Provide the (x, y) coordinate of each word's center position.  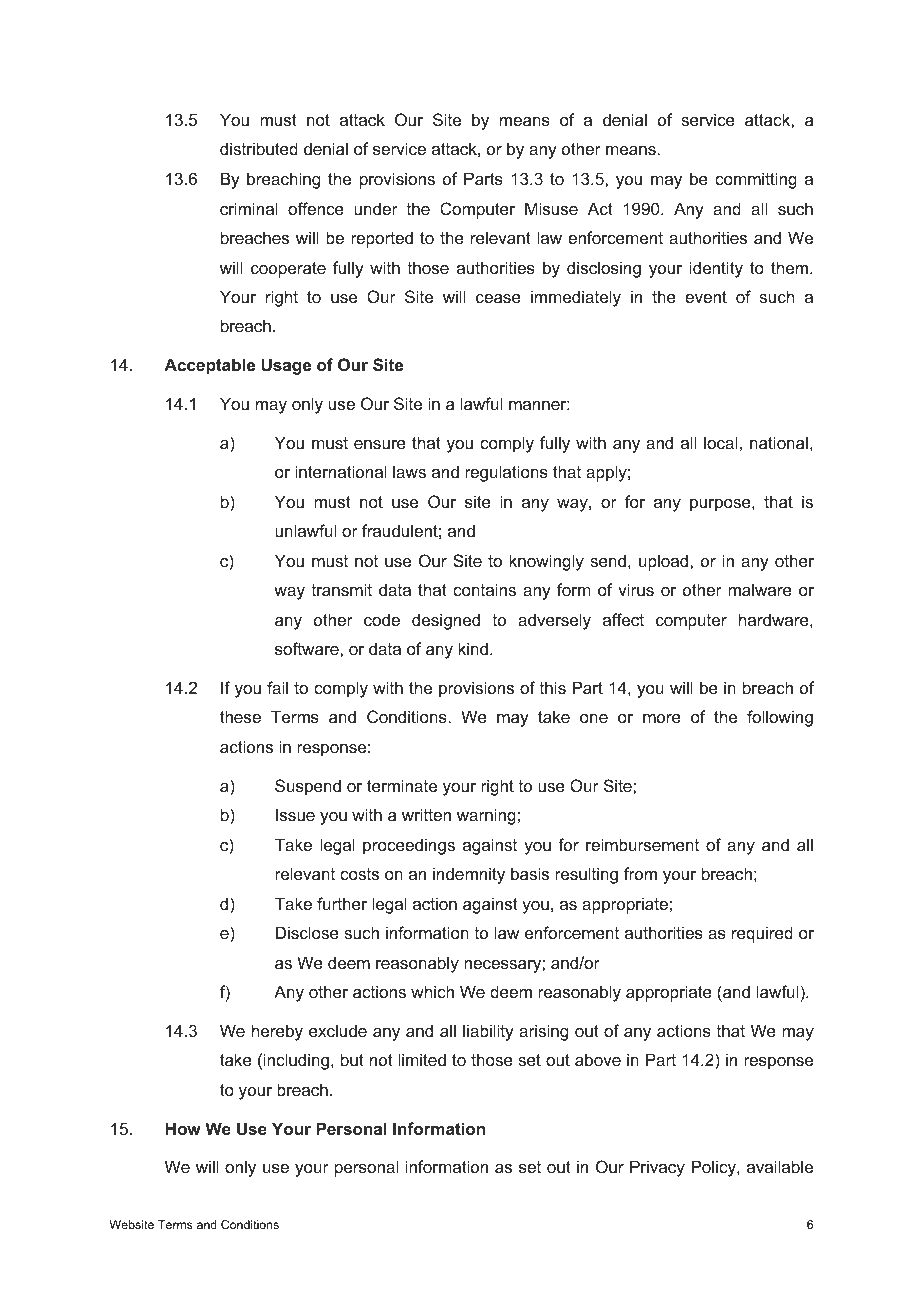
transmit (342, 589)
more (662, 718)
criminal (249, 208)
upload (665, 562)
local (720, 442)
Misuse (551, 208)
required (762, 934)
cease (498, 298)
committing (756, 180)
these (240, 716)
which (432, 991)
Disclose (307, 932)
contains (484, 589)
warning (486, 816)
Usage (286, 366)
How (183, 1128)
